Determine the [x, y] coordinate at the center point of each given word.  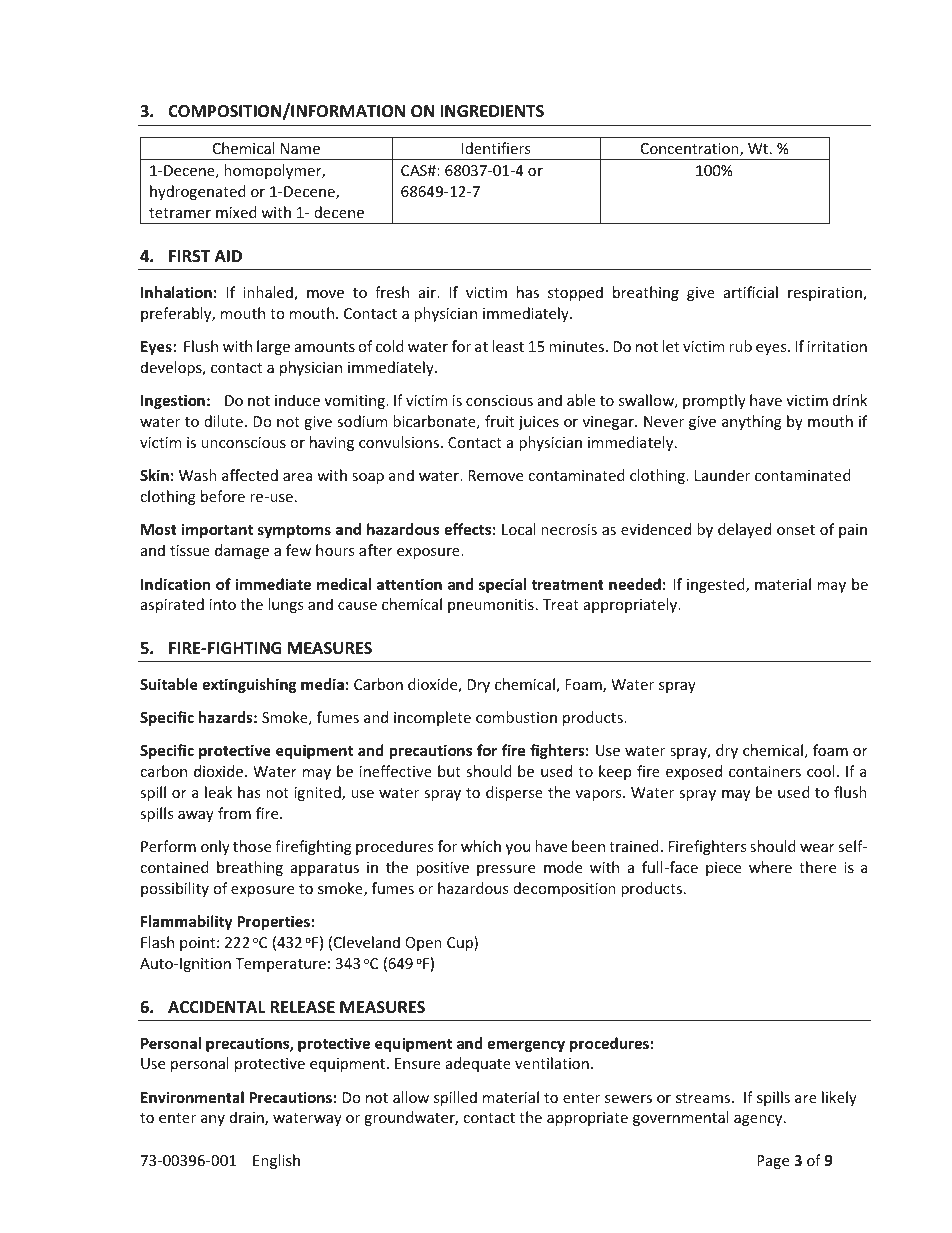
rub [740, 346]
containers [765, 771]
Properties [273, 922]
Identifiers [496, 148]
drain [248, 1118]
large [273, 347]
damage [242, 551]
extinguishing [249, 685]
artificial [751, 292]
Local [519, 529]
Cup [461, 943]
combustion [516, 717]
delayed [744, 530]
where [770, 867]
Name [300, 148]
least [508, 346]
